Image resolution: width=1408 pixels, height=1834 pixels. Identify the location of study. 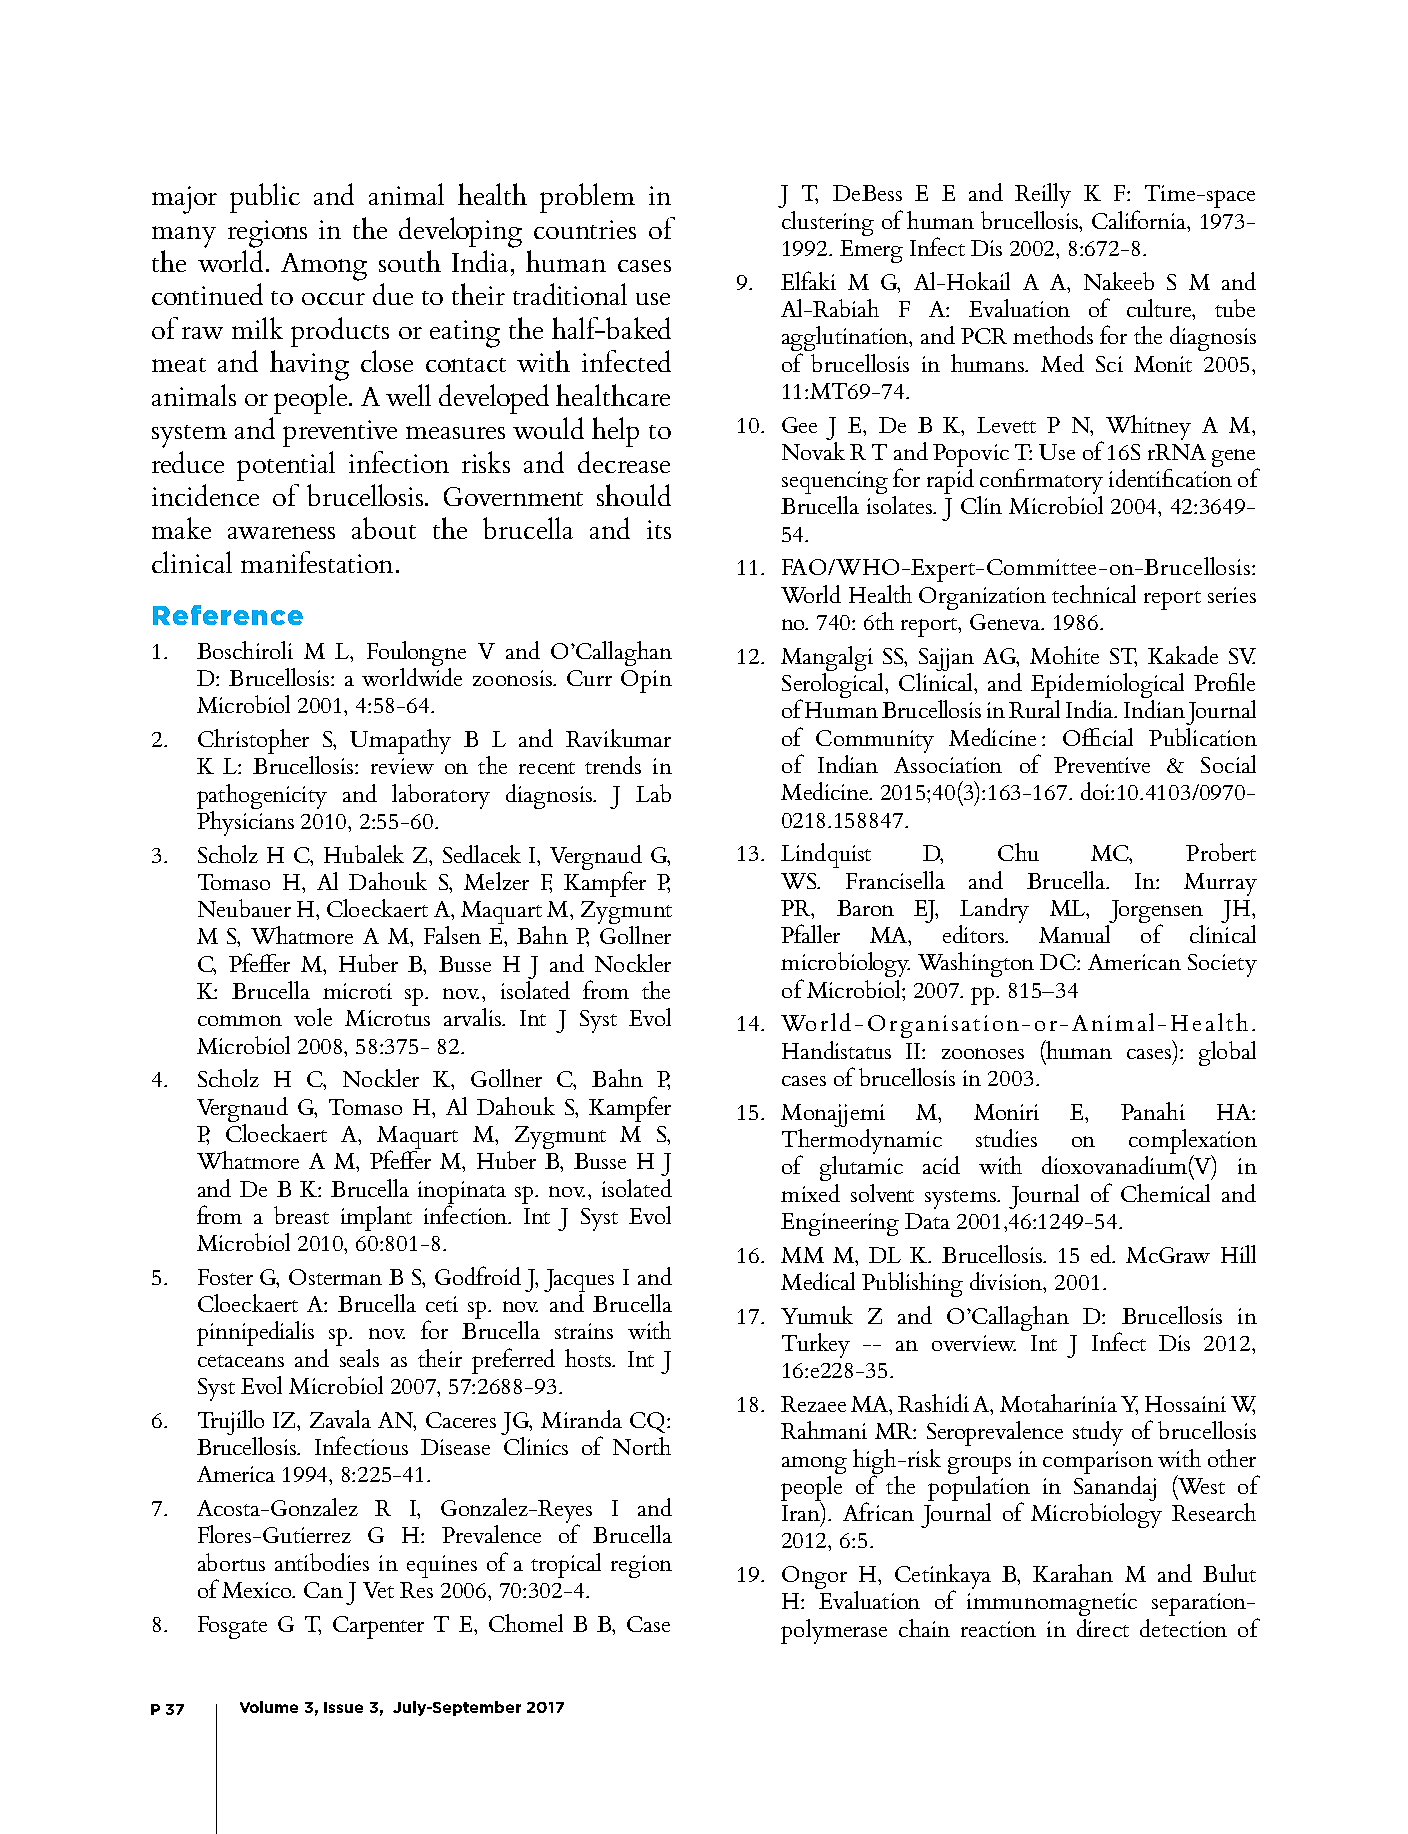
(1098, 1433).
